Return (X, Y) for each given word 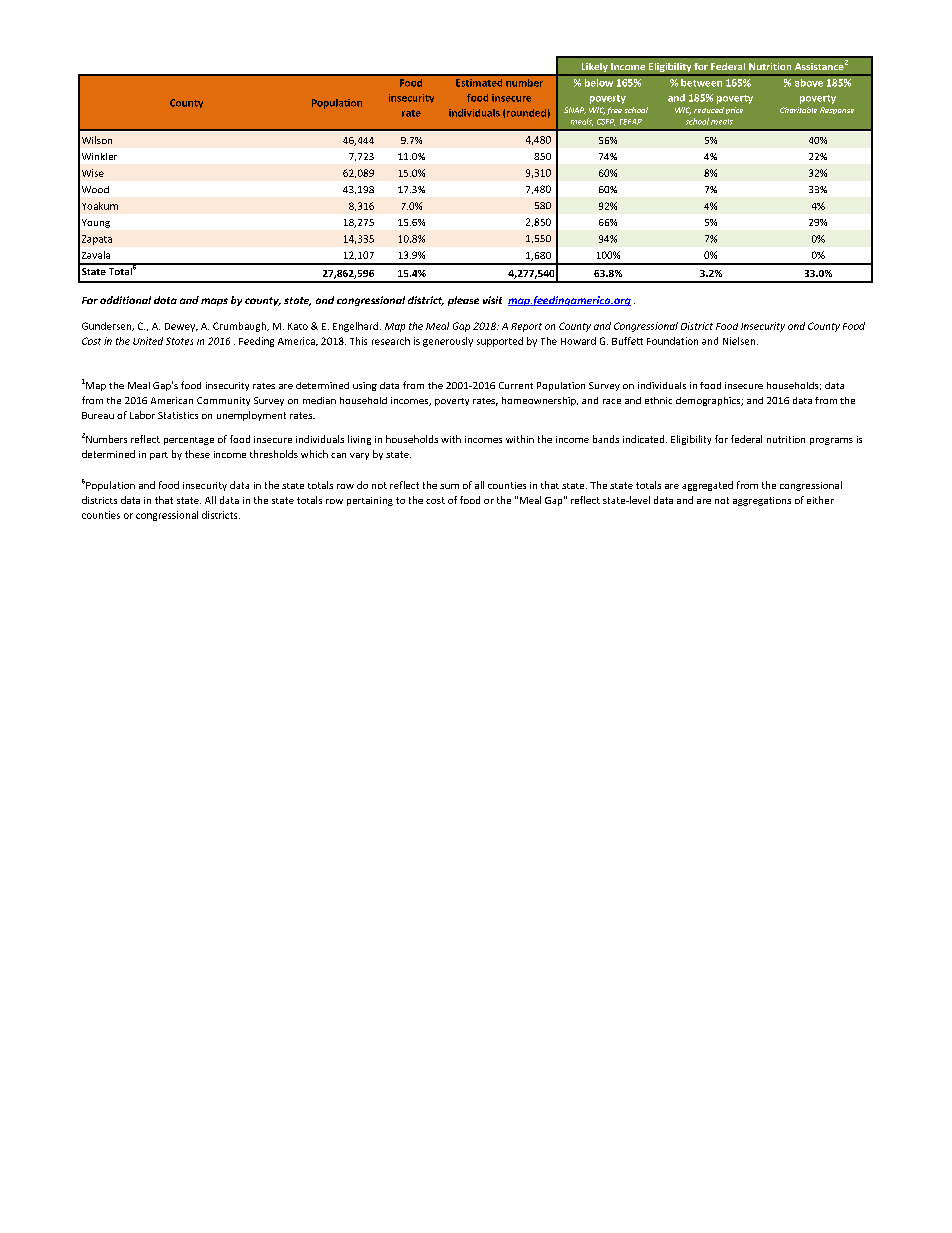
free (614, 111)
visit (492, 300)
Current (516, 385)
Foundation (672, 341)
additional (125, 300)
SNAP (575, 110)
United (148, 341)
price (734, 110)
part (159, 456)
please (463, 301)
